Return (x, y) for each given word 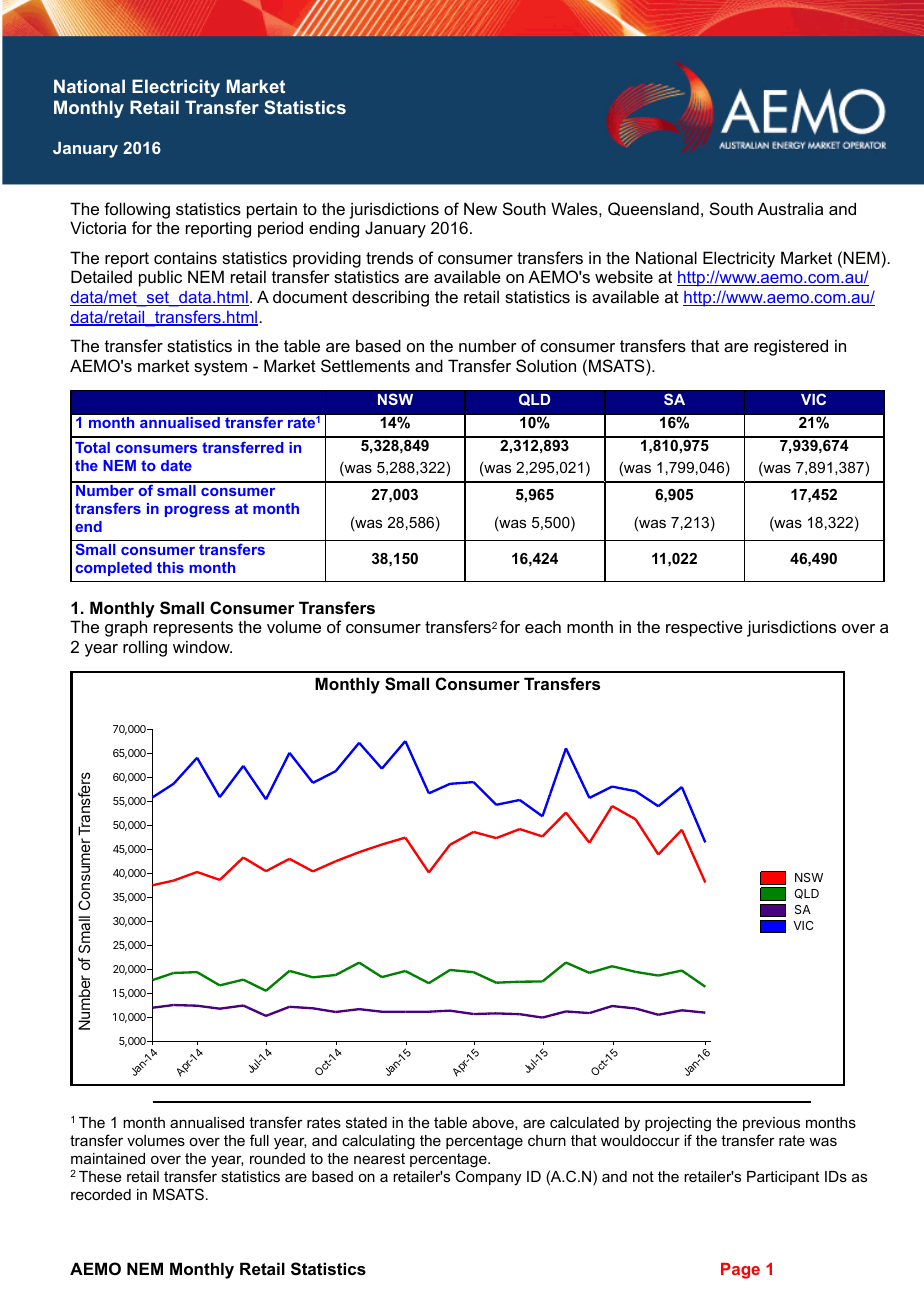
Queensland (653, 209)
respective (704, 628)
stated (366, 1122)
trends (389, 257)
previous (771, 1124)
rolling (145, 648)
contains (185, 257)
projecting (678, 1124)
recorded (101, 1194)
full (259, 1140)
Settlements (365, 365)
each (543, 626)
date (176, 465)
